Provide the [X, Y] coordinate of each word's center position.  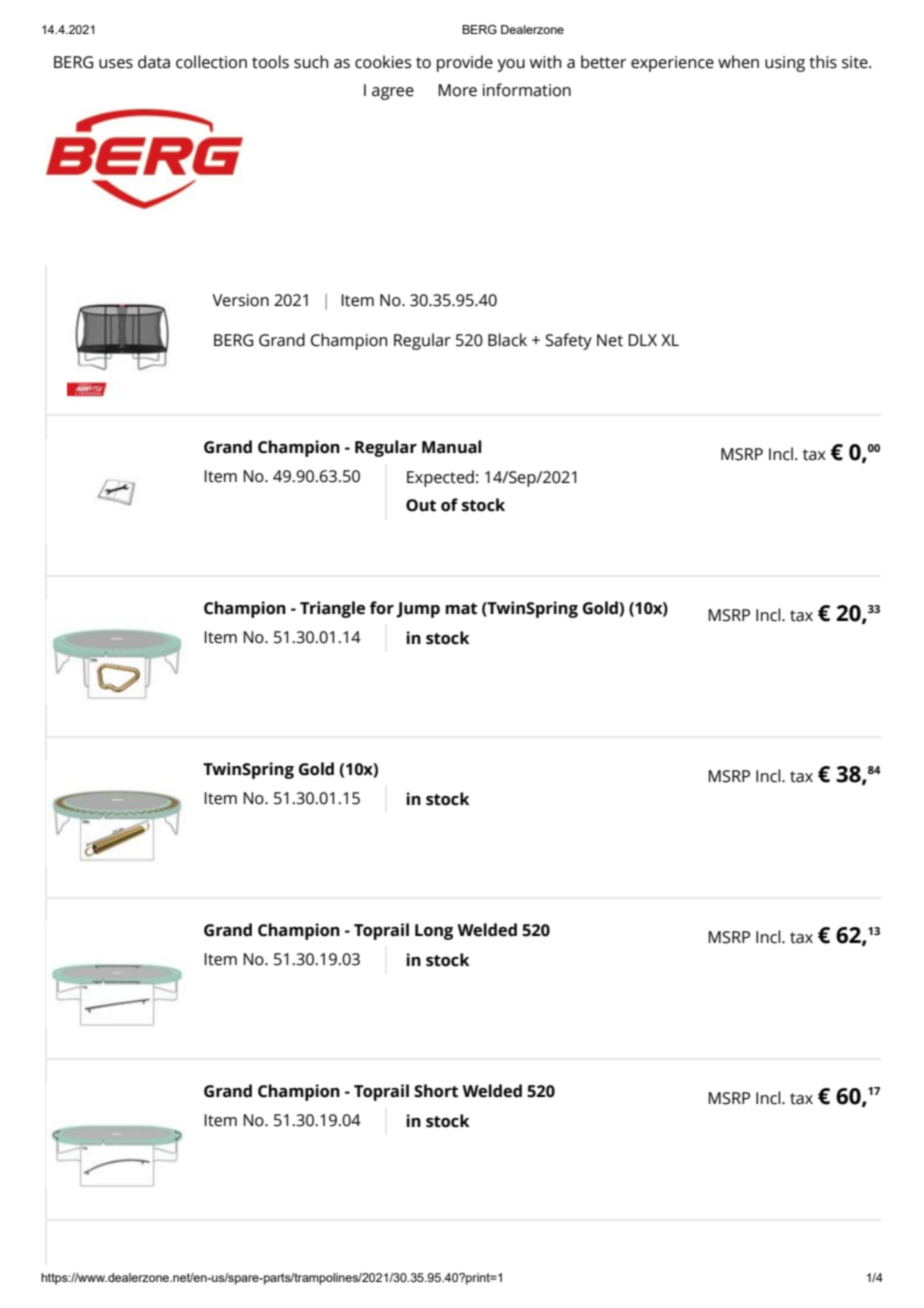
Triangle [332, 609]
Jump [418, 610]
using [785, 64]
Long [434, 932]
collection [211, 62]
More [457, 90]
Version [240, 300]
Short [436, 1091]
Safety [568, 341]
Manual [451, 447]
